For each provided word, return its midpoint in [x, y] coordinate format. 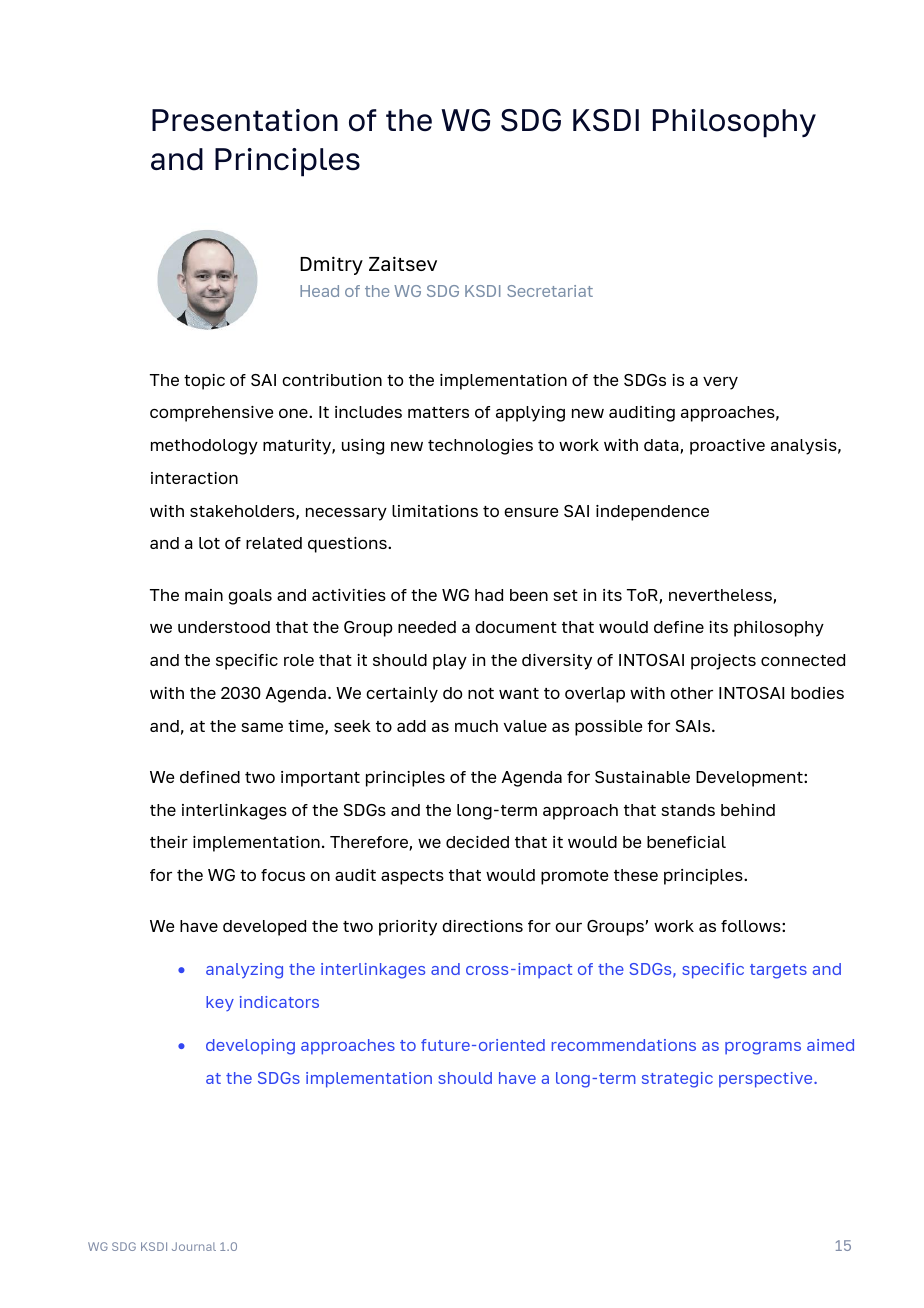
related [274, 543]
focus [283, 875]
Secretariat [550, 291]
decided [477, 842]
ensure [531, 512]
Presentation [245, 120]
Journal [194, 1246]
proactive [727, 447]
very [720, 383]
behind [748, 810]
